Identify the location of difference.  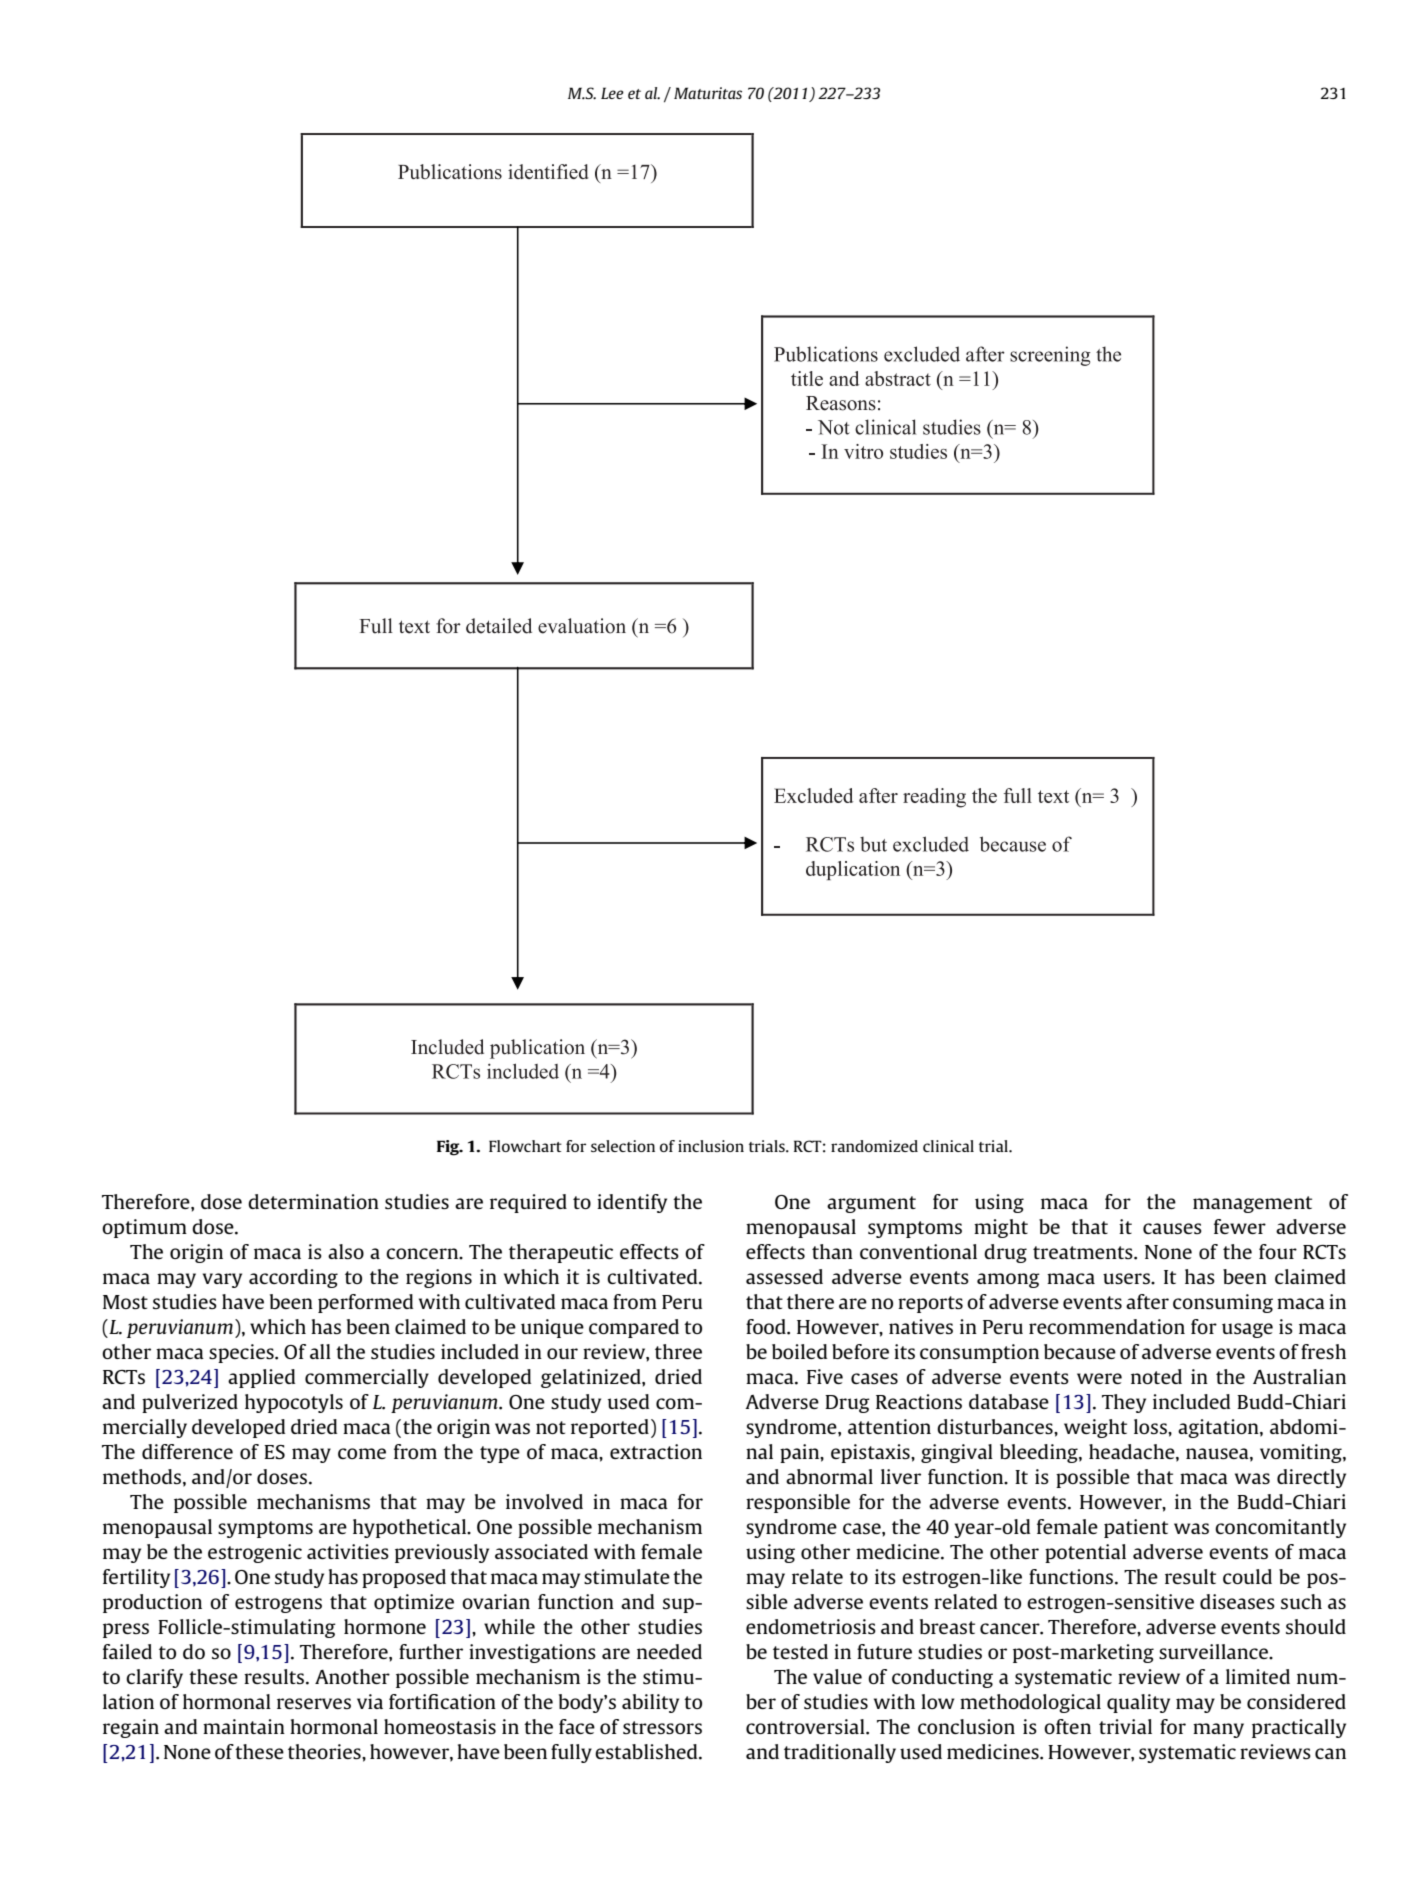
(187, 1451).
